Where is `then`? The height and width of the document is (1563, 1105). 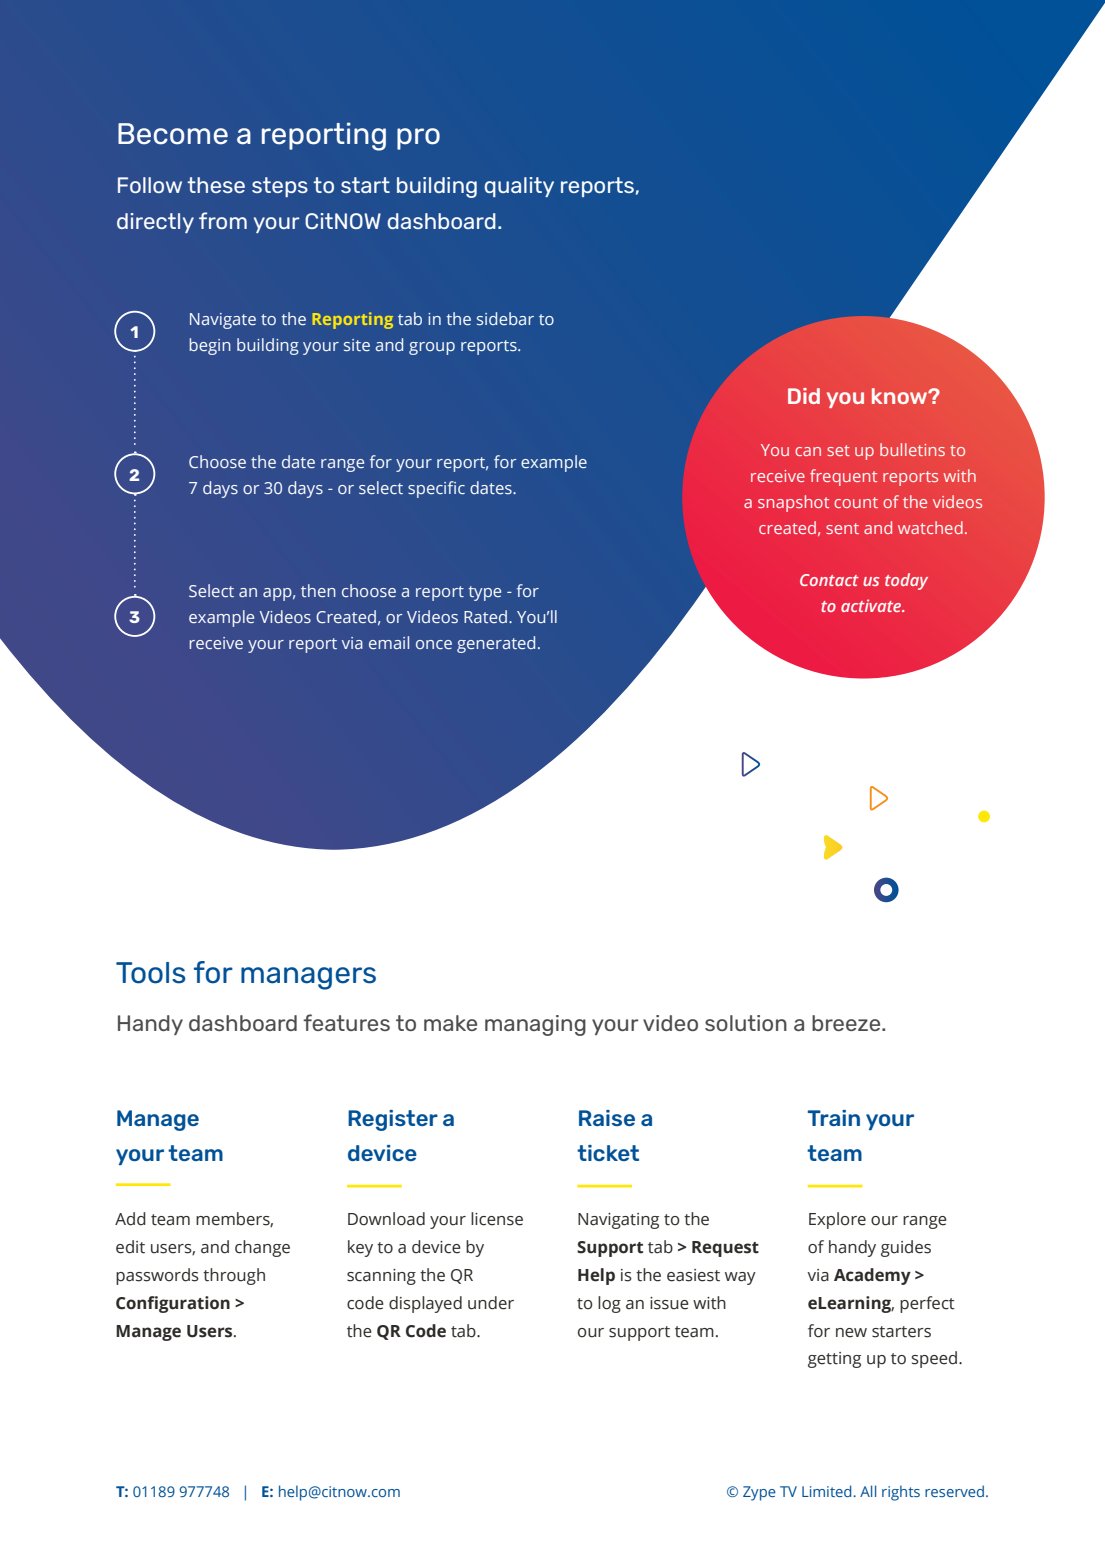
then is located at coordinates (318, 590).
